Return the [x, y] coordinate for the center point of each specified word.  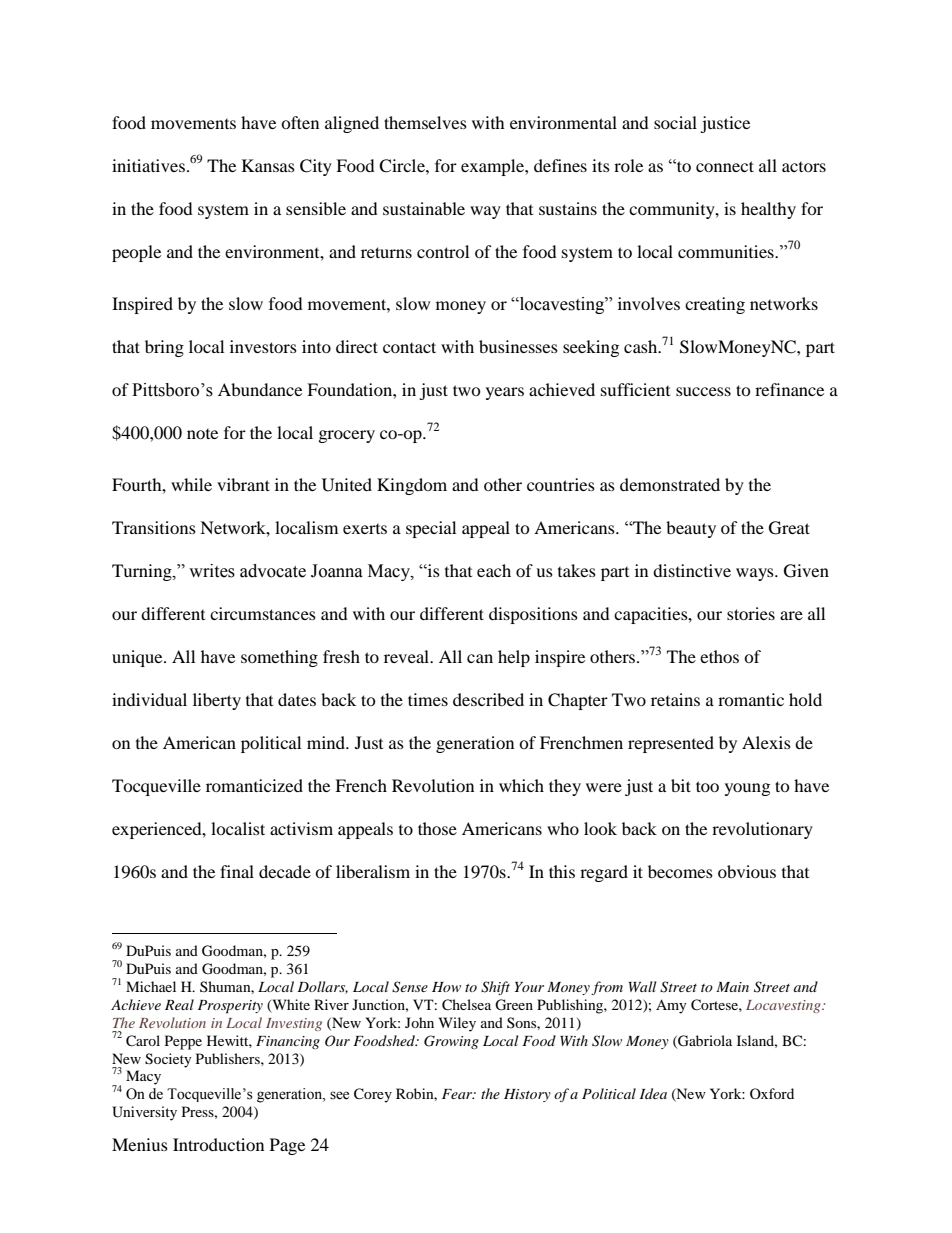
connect [725, 166]
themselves [425, 122]
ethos [719, 656]
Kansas [268, 165]
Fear [458, 1094]
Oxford [772, 1093]
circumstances [263, 613]
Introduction [218, 1144]
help [514, 658]
